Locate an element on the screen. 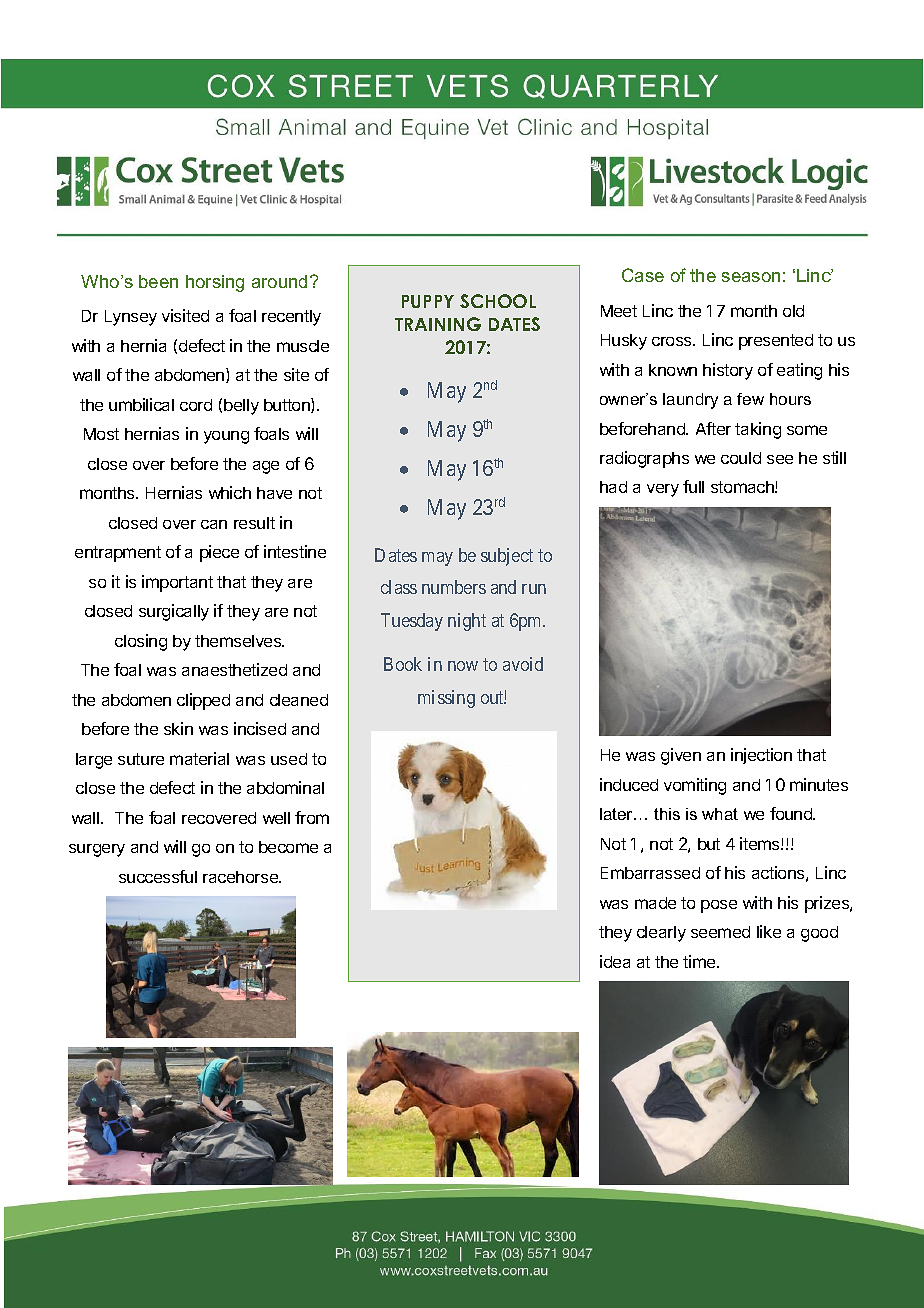 This screenshot has width=924, height=1308. season is located at coordinates (751, 277).
